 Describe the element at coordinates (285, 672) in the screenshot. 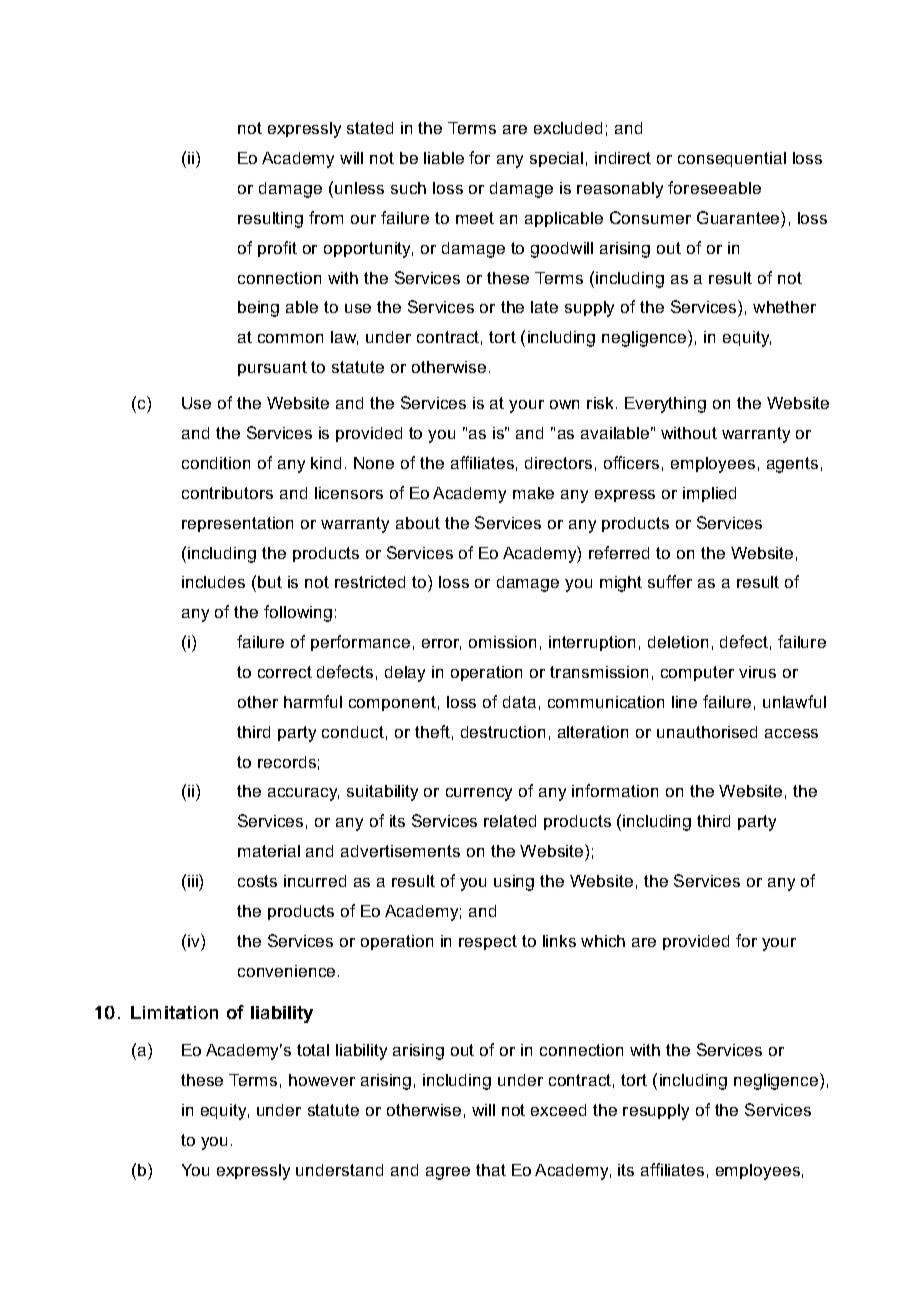

I see `correct` at that location.
